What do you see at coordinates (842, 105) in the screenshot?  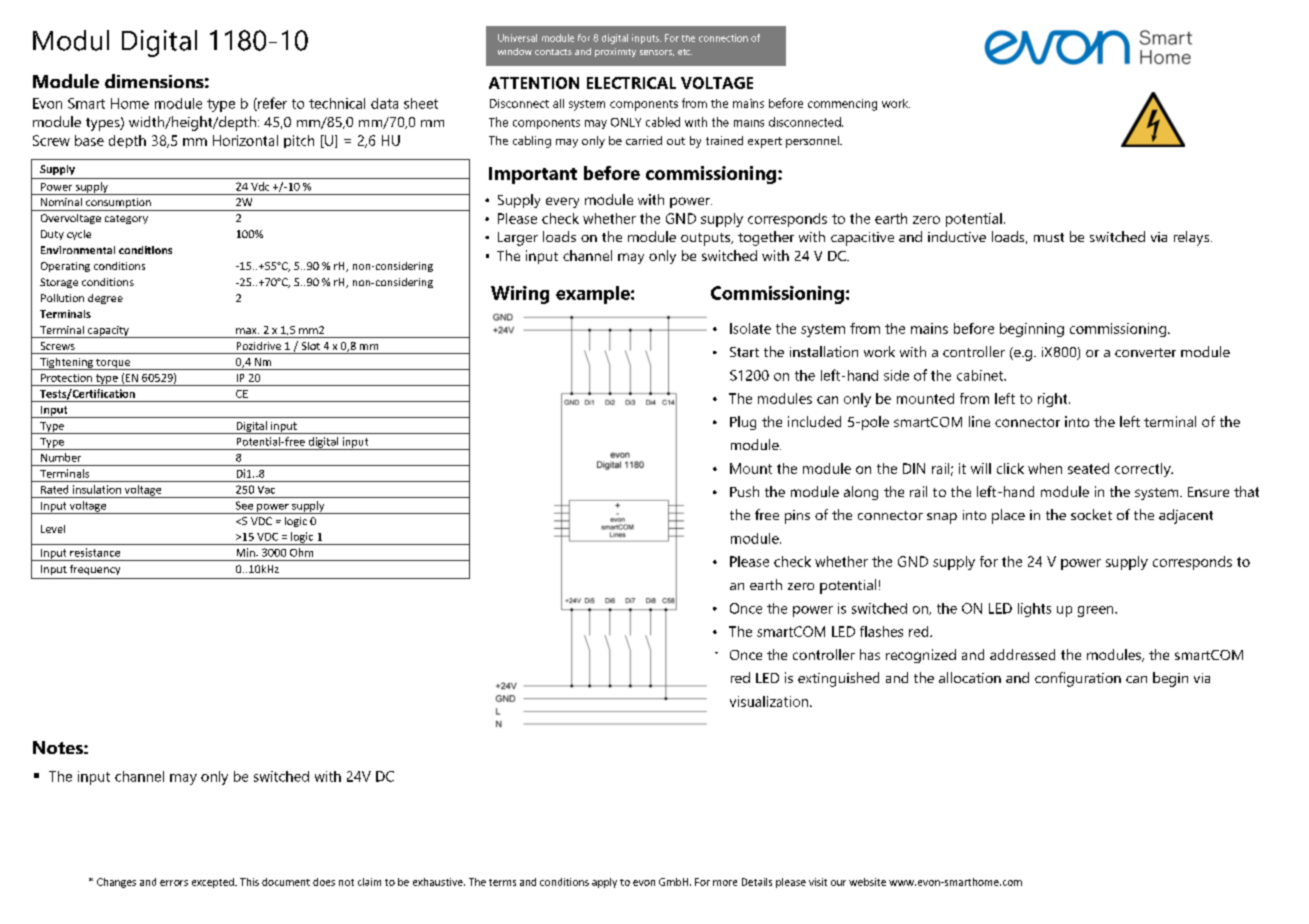 I see `commencing` at bounding box center [842, 105].
